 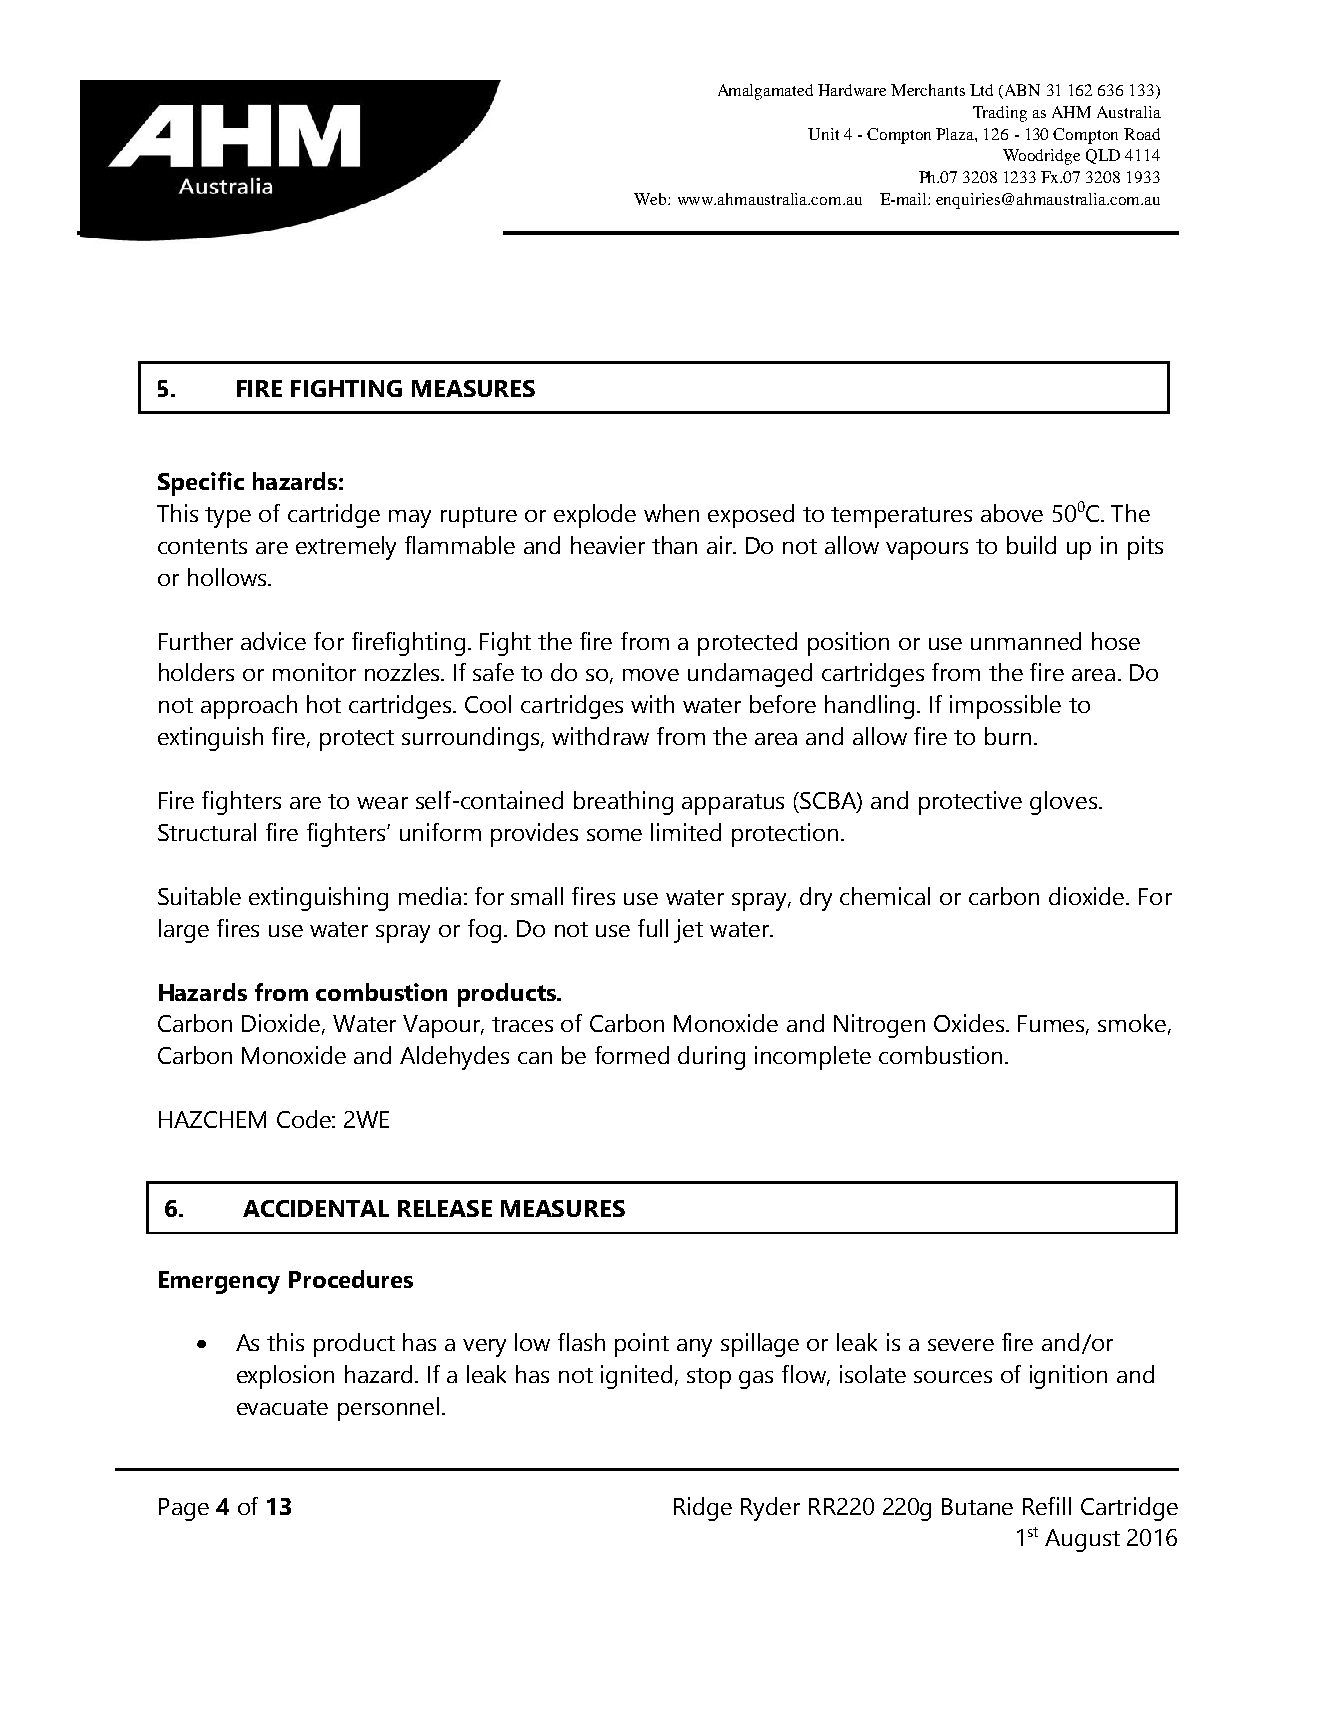 I want to click on Refill, so click(x=1047, y=1506).
